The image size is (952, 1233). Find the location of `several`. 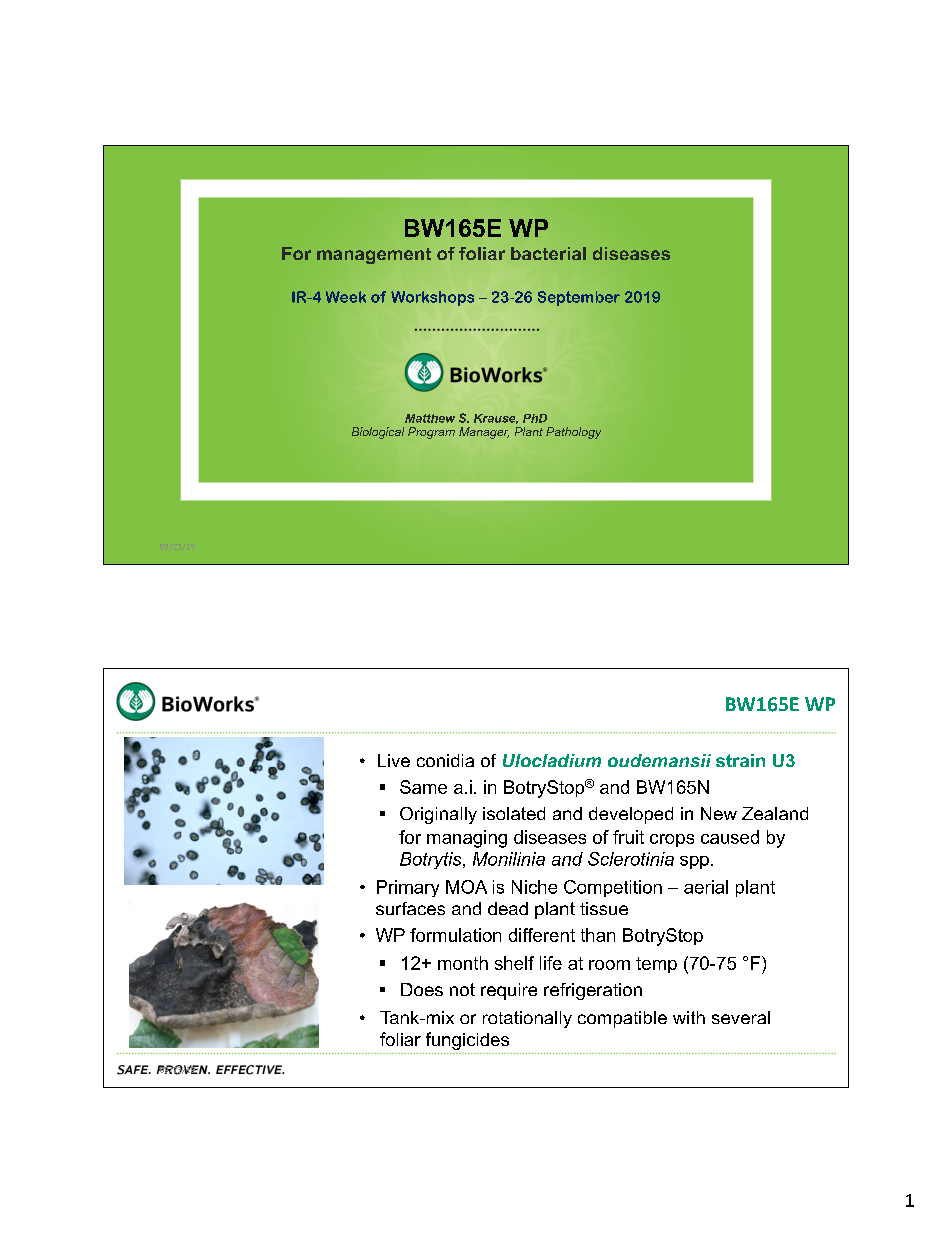

several is located at coordinates (741, 1017).
